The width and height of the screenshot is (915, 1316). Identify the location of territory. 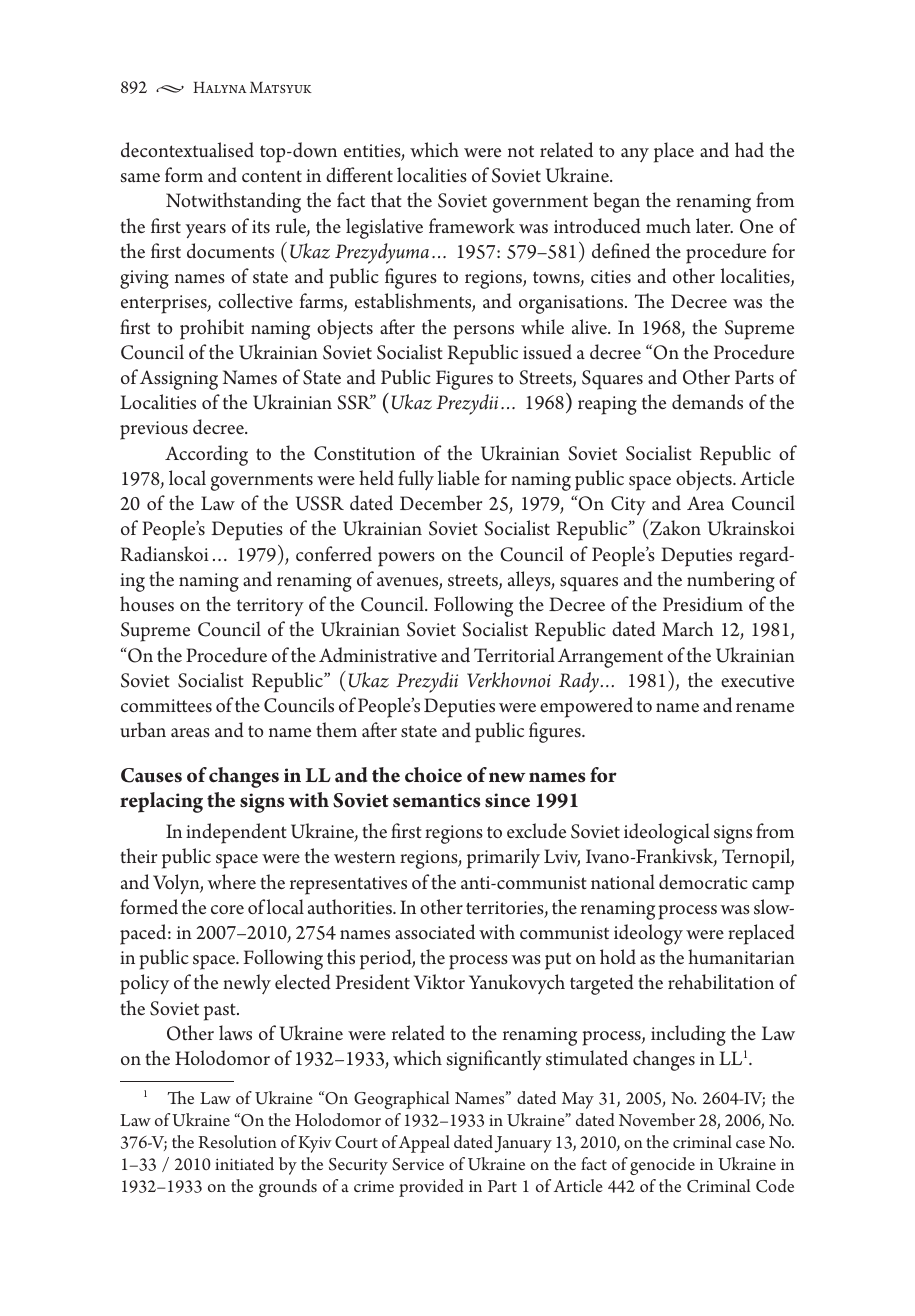
(270, 607).
